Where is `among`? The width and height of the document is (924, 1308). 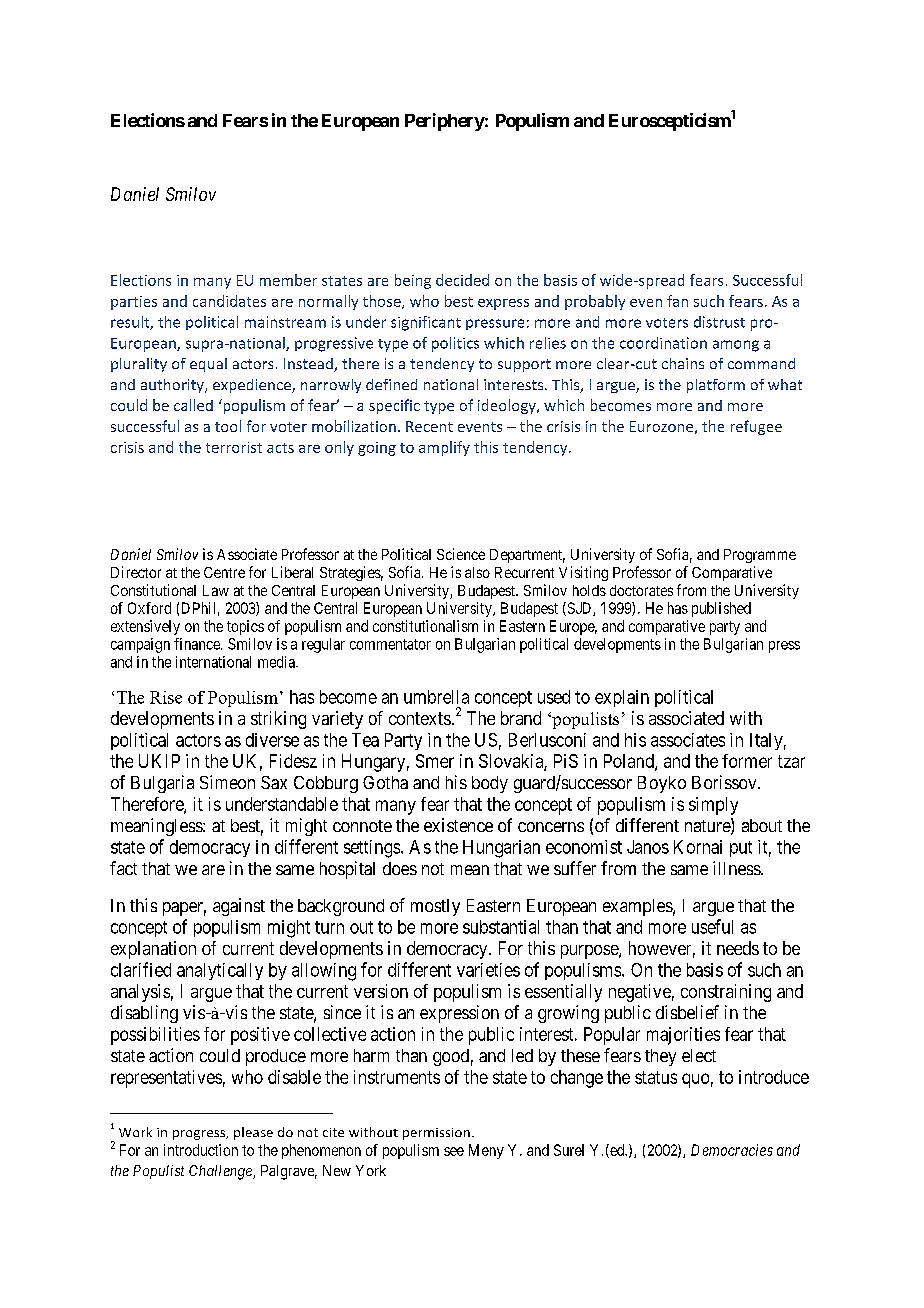 among is located at coordinates (736, 346).
